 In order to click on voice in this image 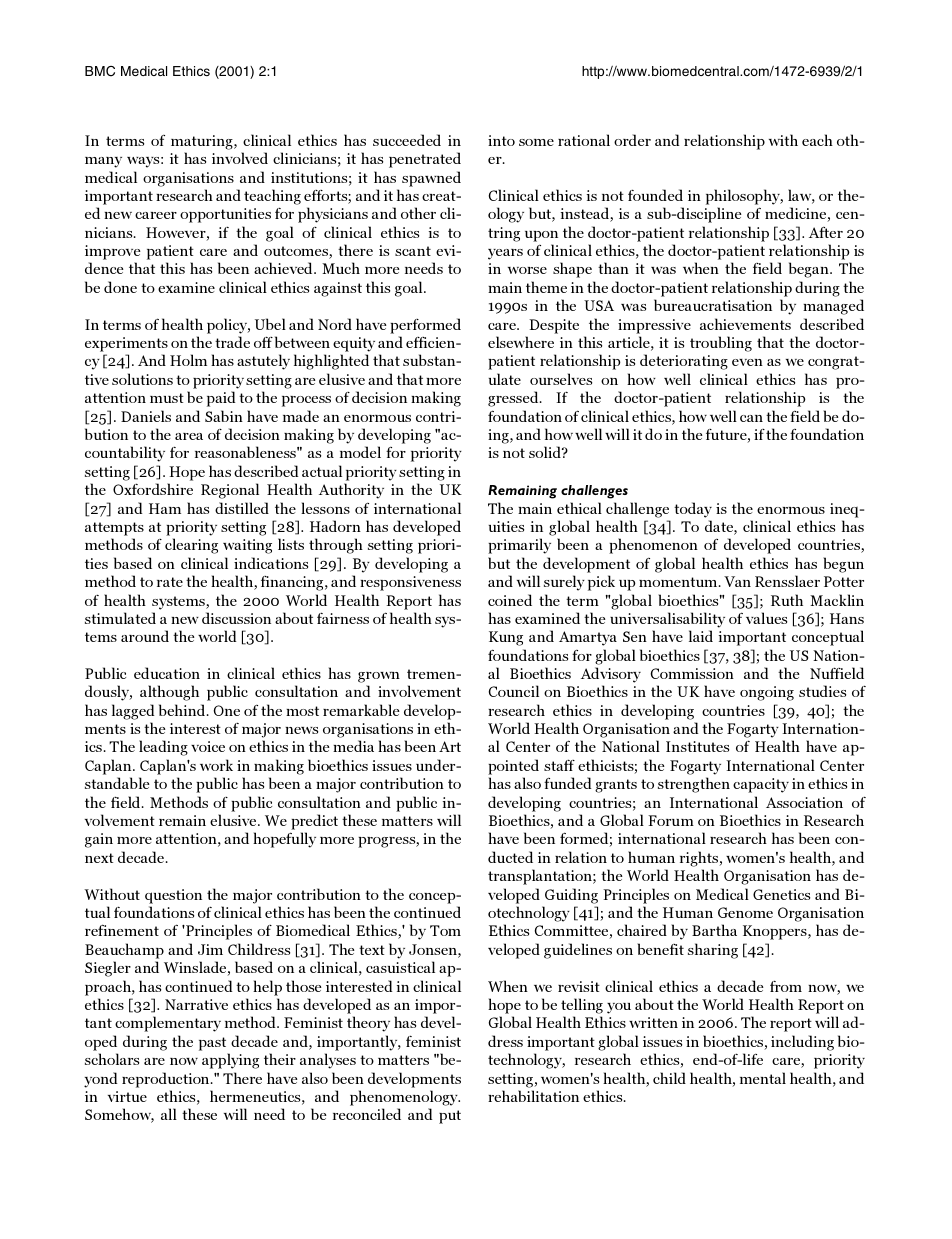, I will do `click(208, 746)`.
